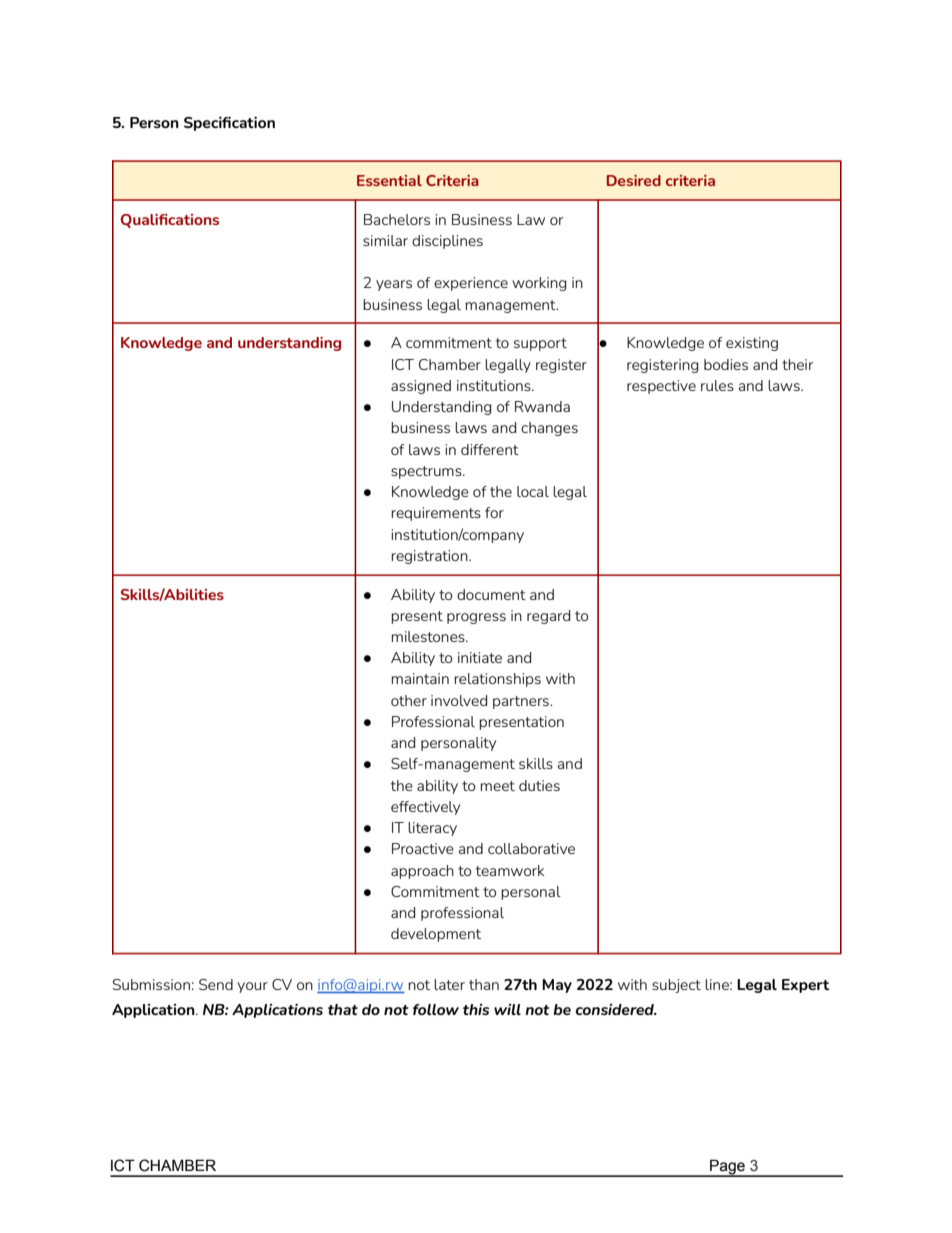  I want to click on Specification, so click(229, 124).
